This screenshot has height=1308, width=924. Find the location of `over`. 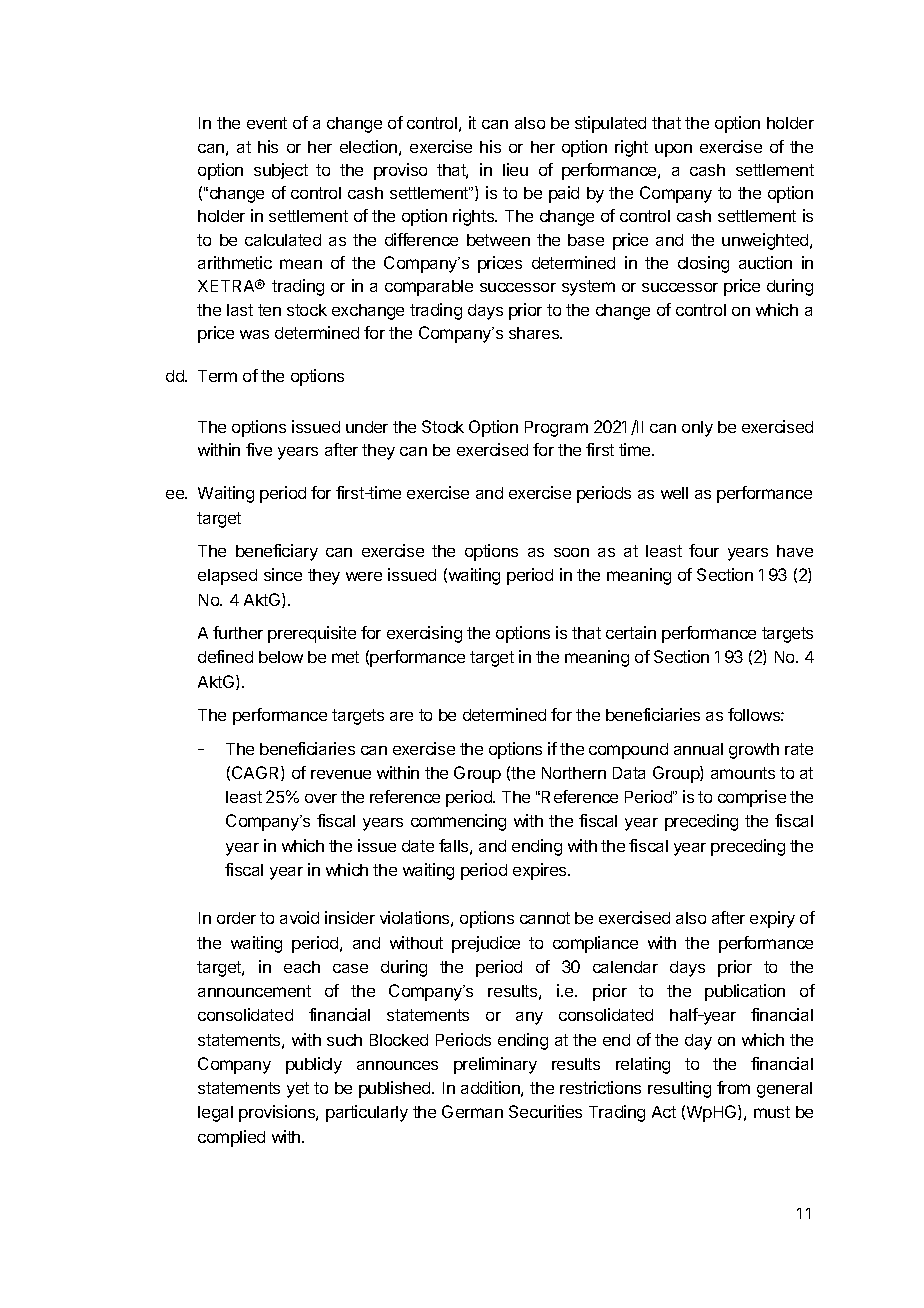

over is located at coordinates (321, 798).
